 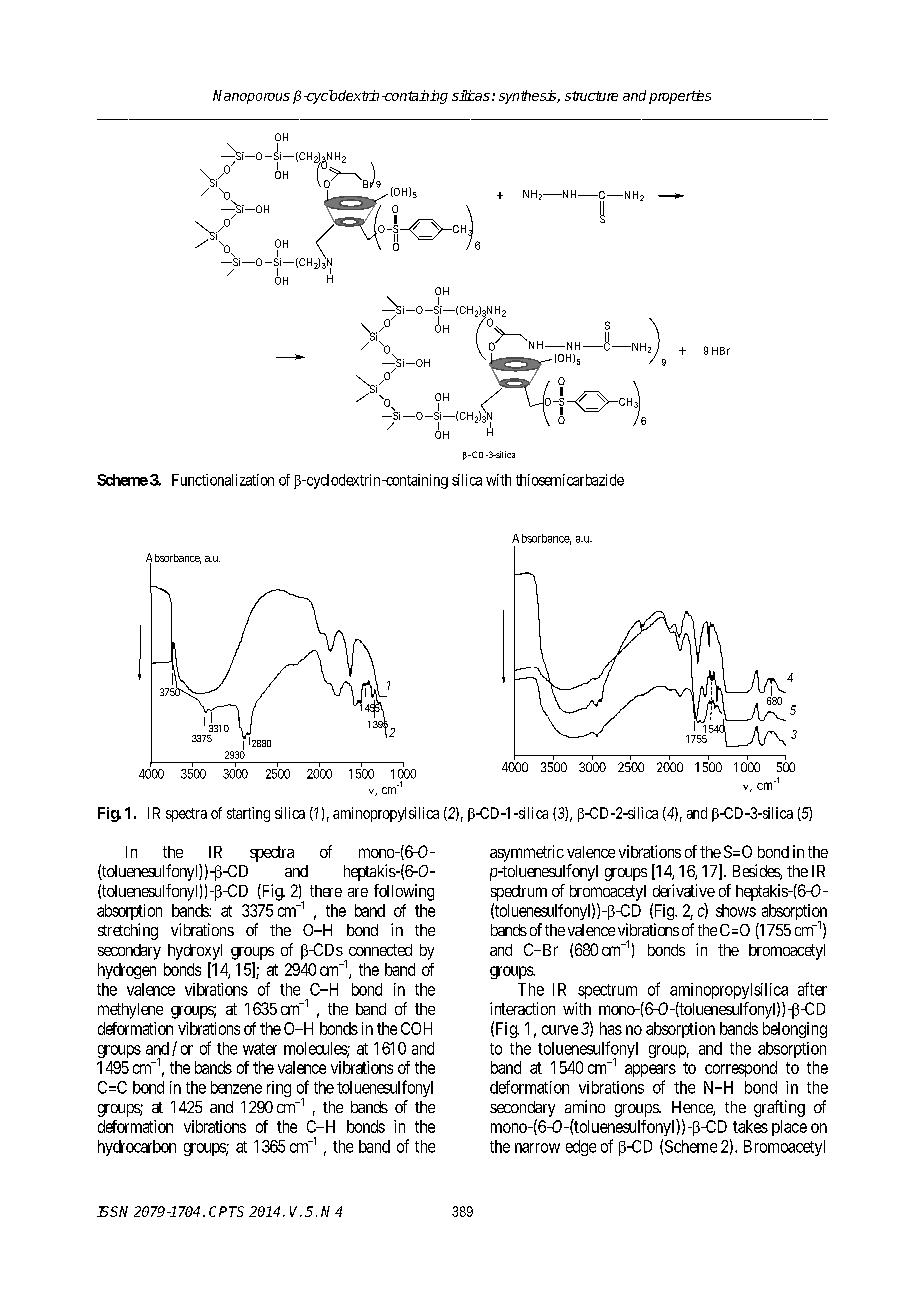 I want to click on benzene, so click(x=236, y=1087).
